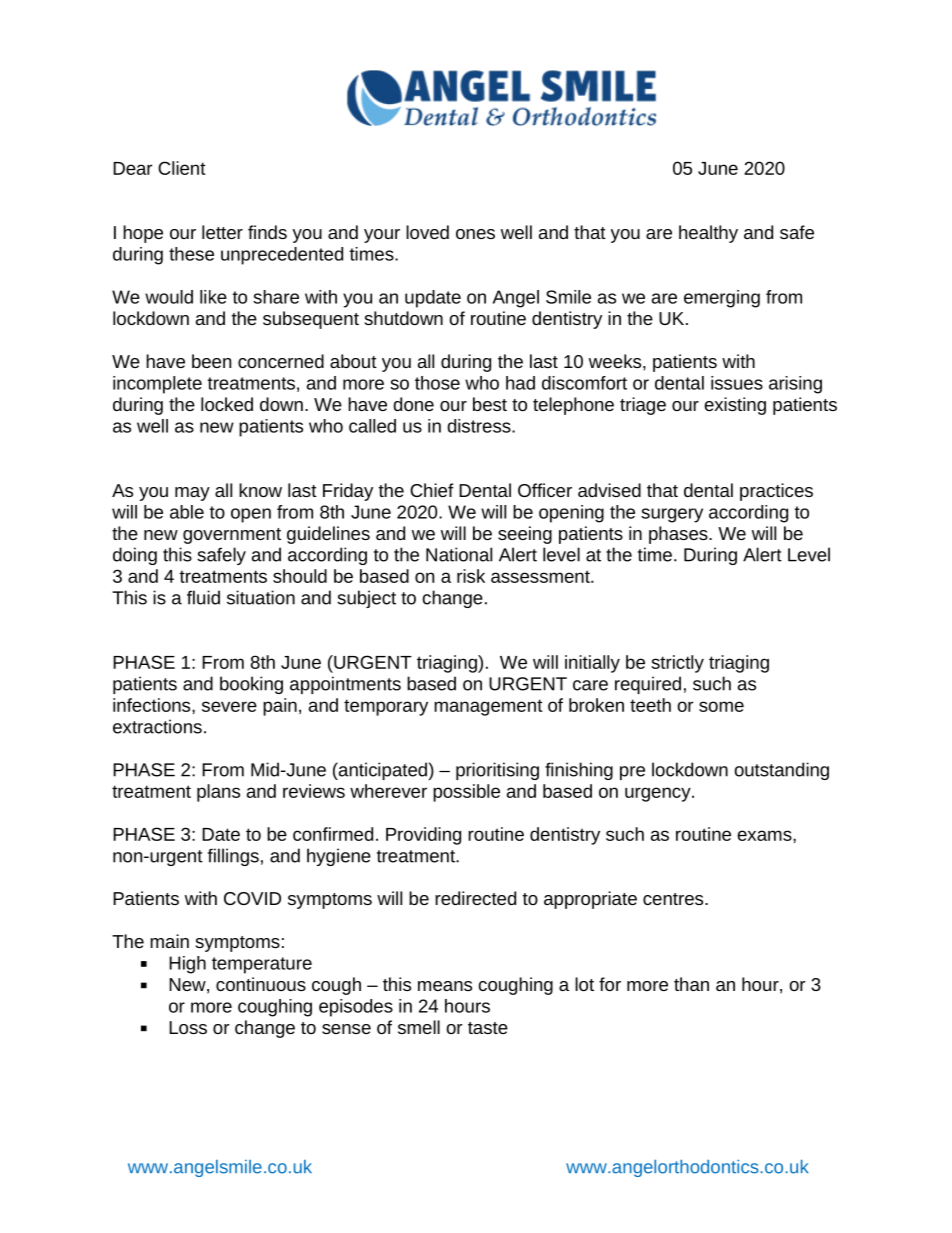 The height and width of the page is (1233, 952). I want to click on ones, so click(475, 234).
